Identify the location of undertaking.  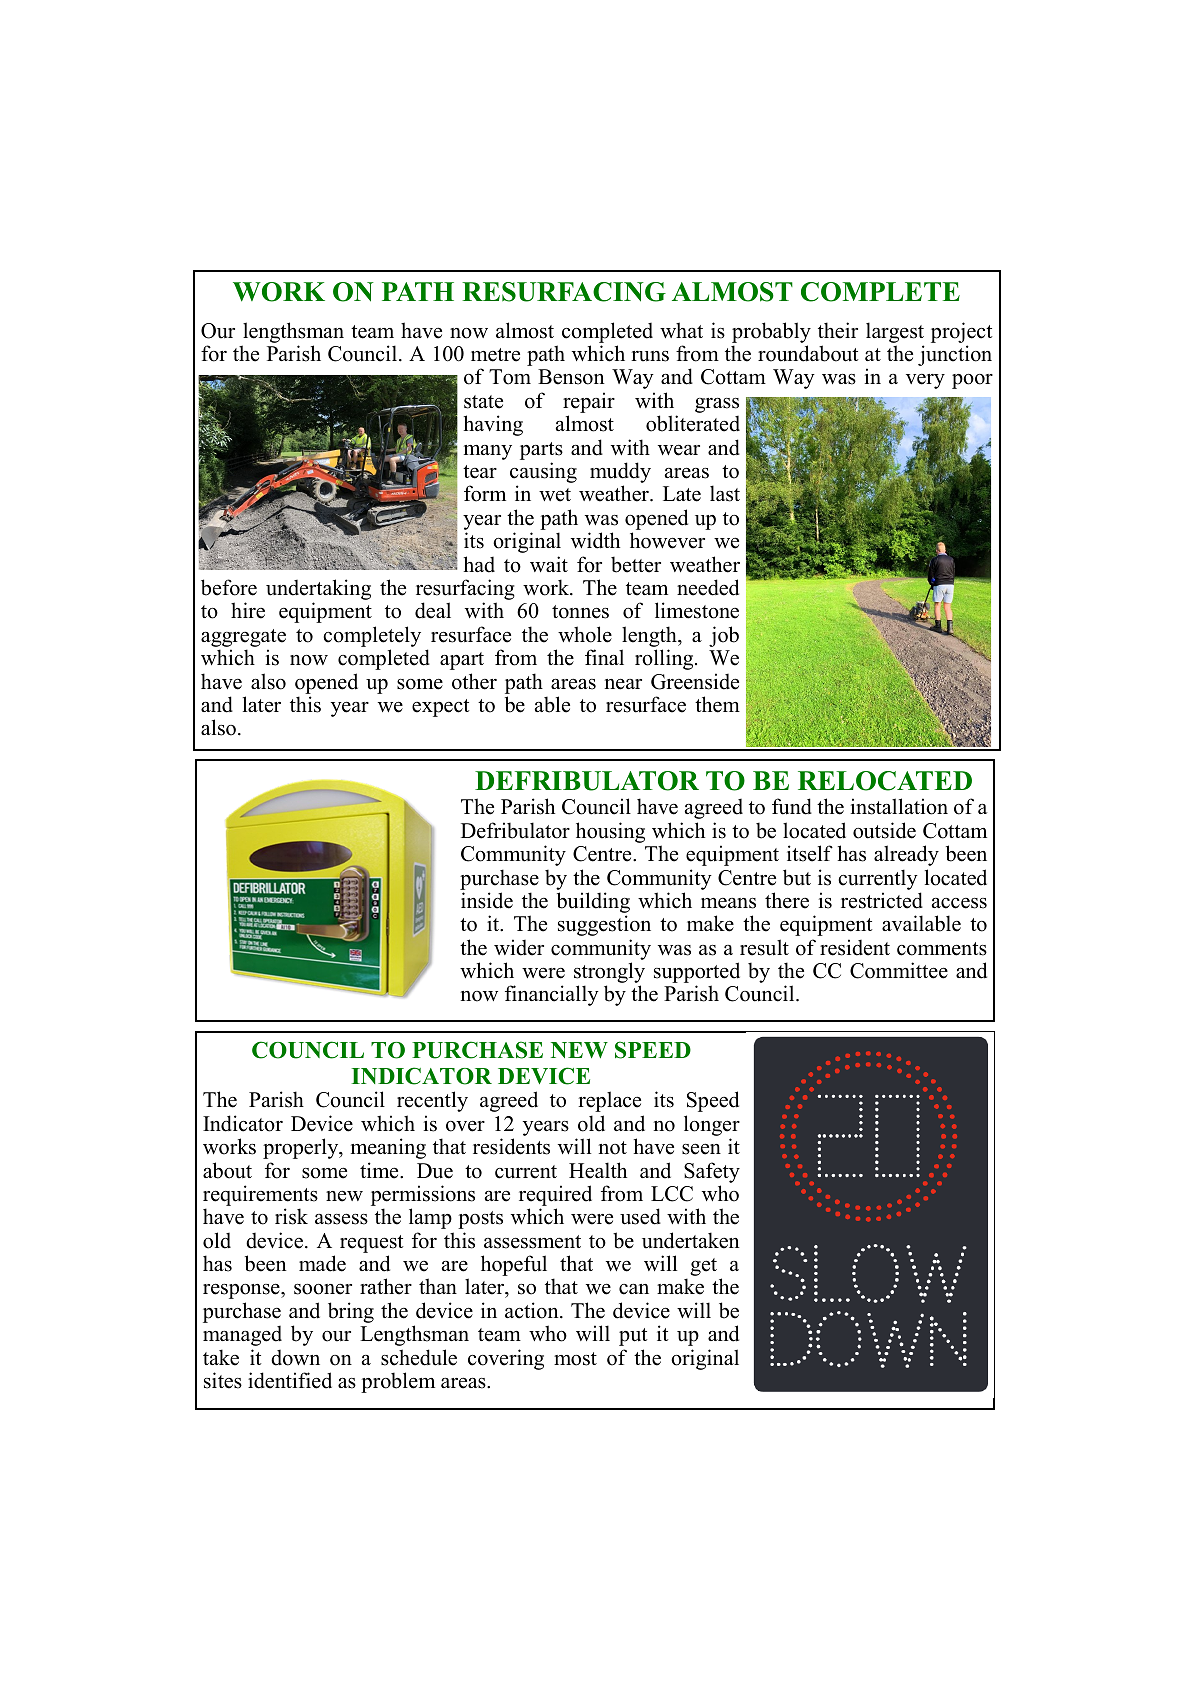
(318, 591).
